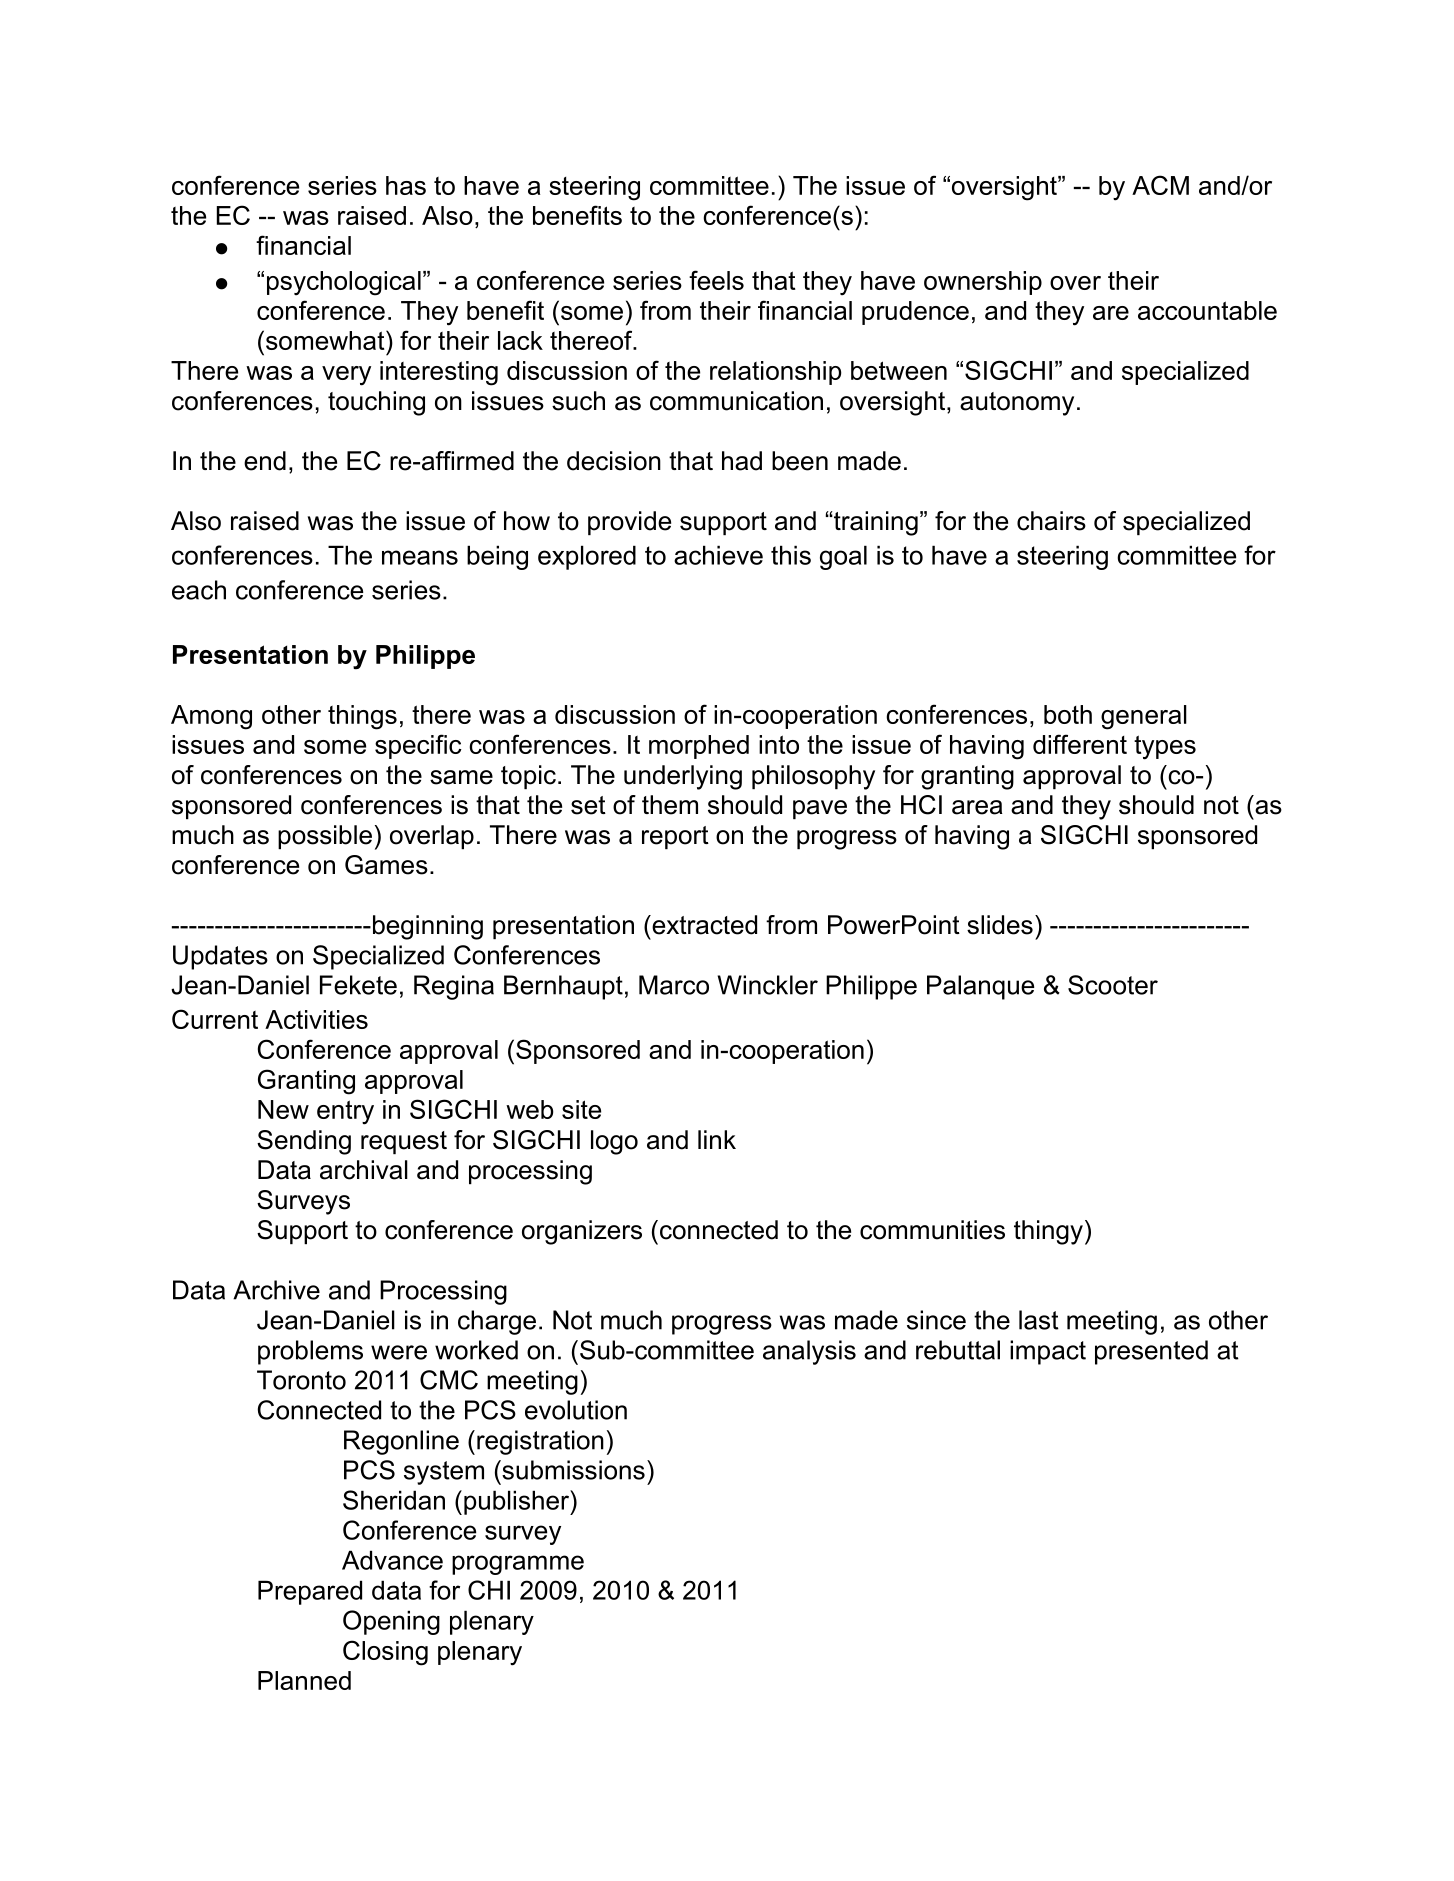  I want to click on Prepared, so click(310, 1592).
